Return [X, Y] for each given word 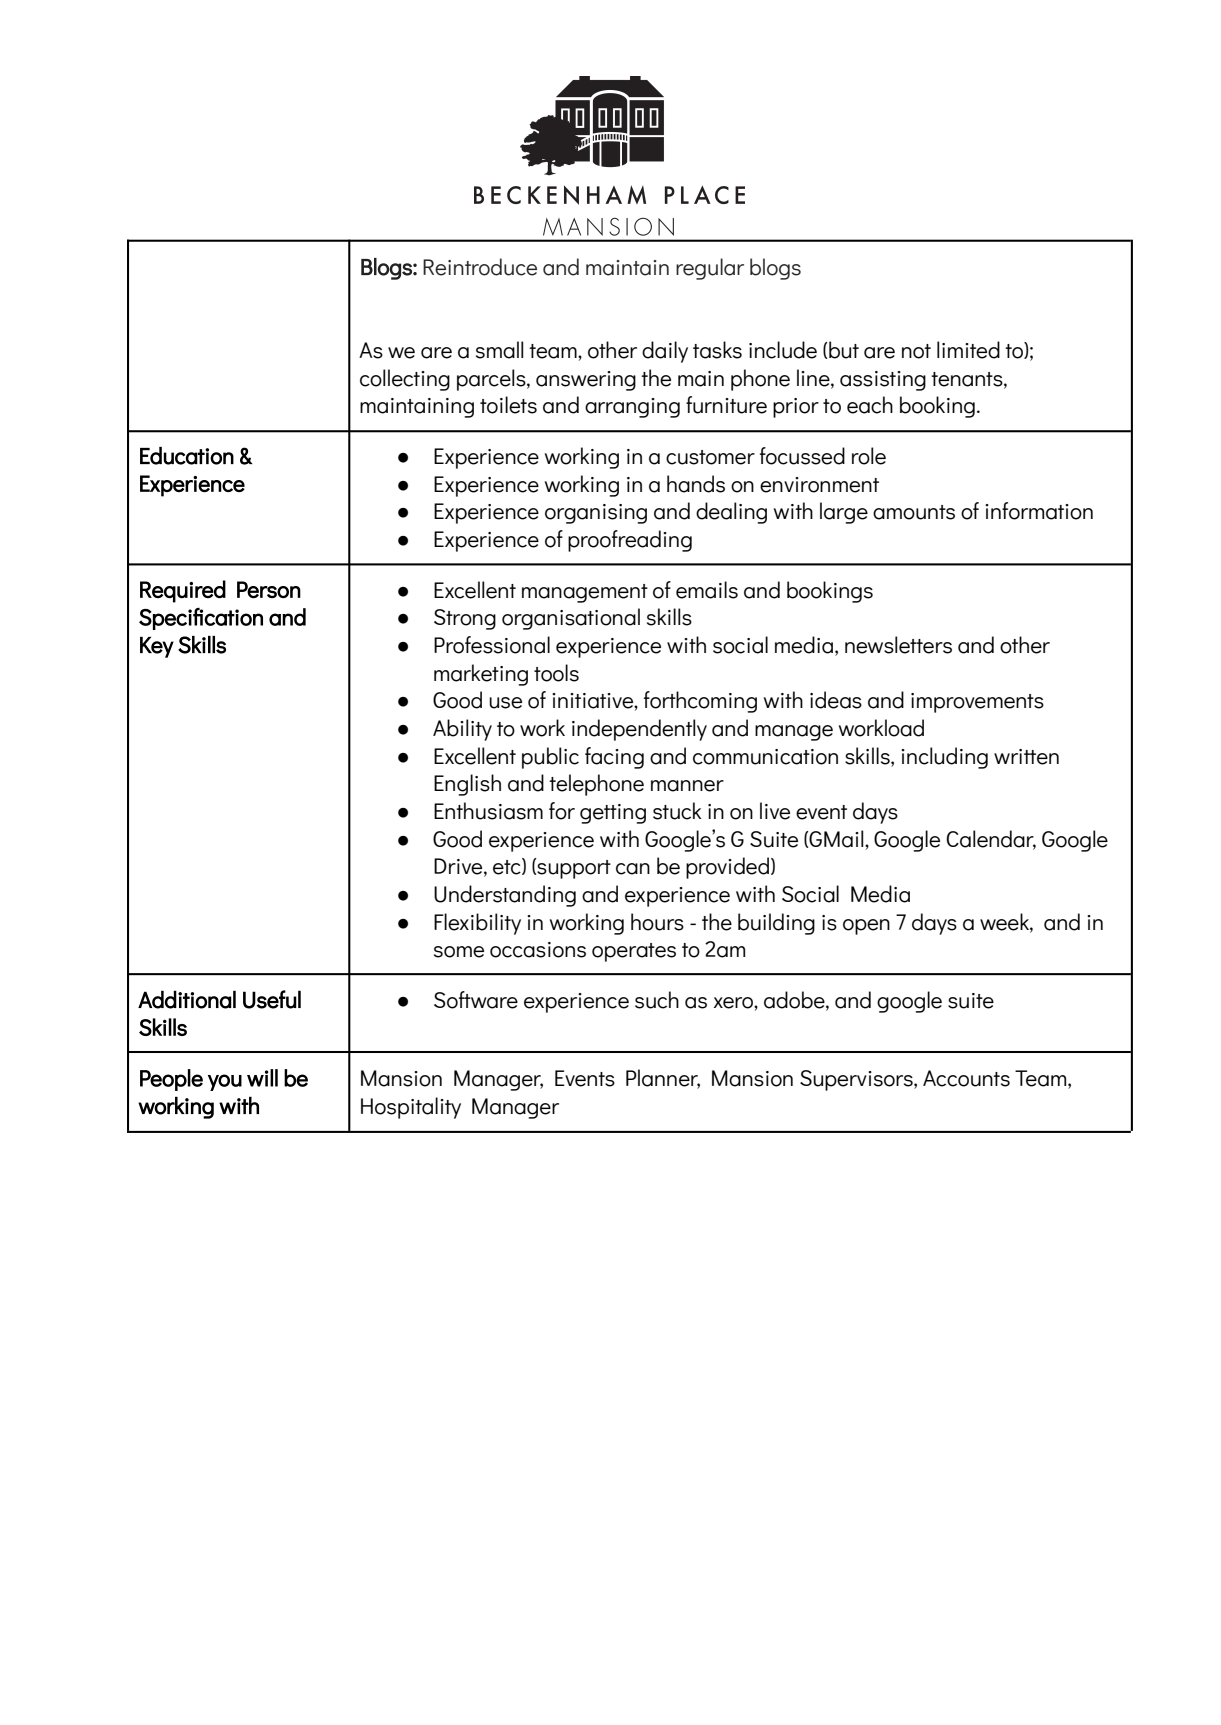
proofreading [630, 541]
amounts [914, 512]
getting [613, 814]
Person [269, 589]
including [944, 758]
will [262, 1078]
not [916, 351]
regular [710, 269]
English [467, 785]
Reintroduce [480, 267]
